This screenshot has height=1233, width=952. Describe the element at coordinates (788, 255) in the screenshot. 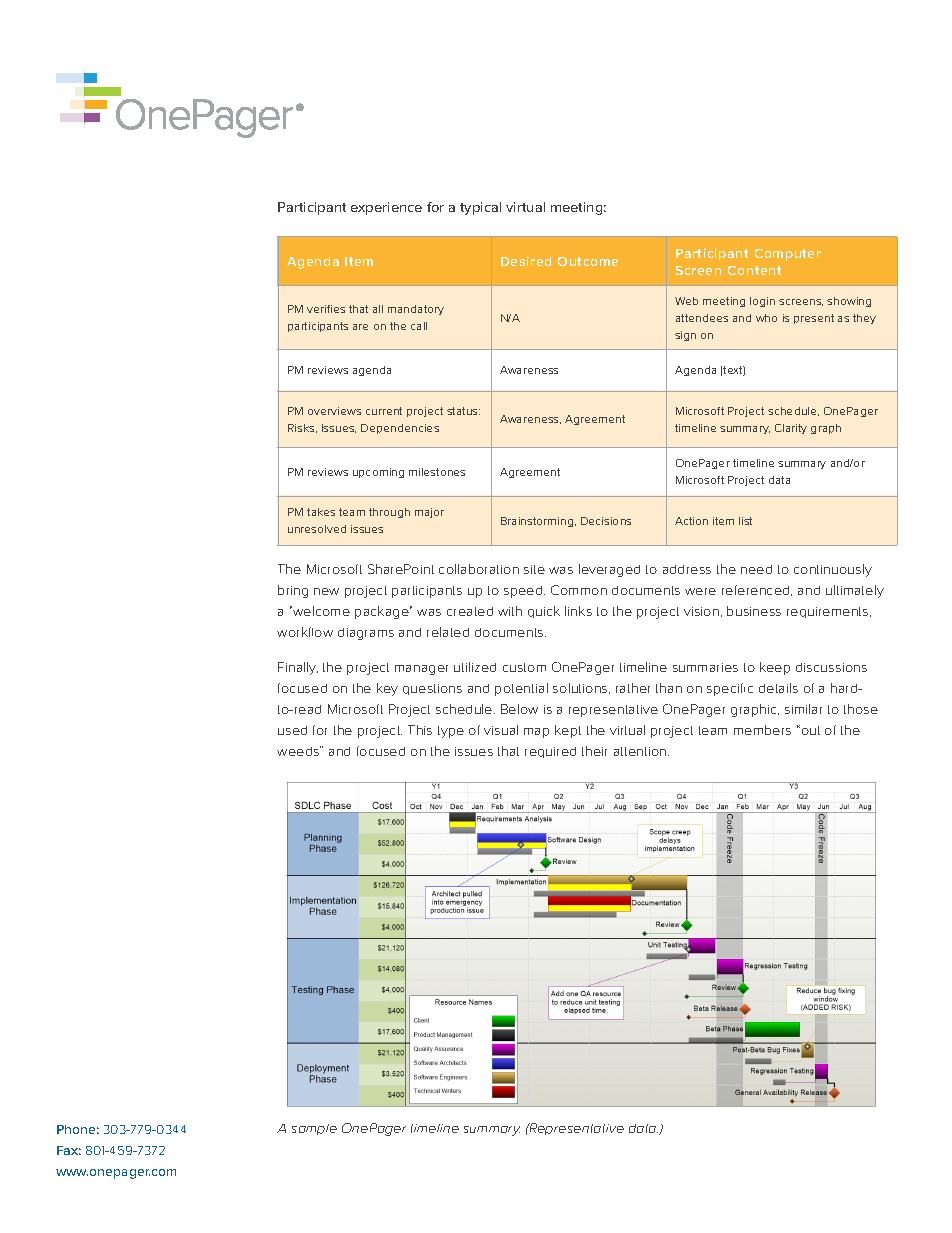

I see `Computer` at that location.
